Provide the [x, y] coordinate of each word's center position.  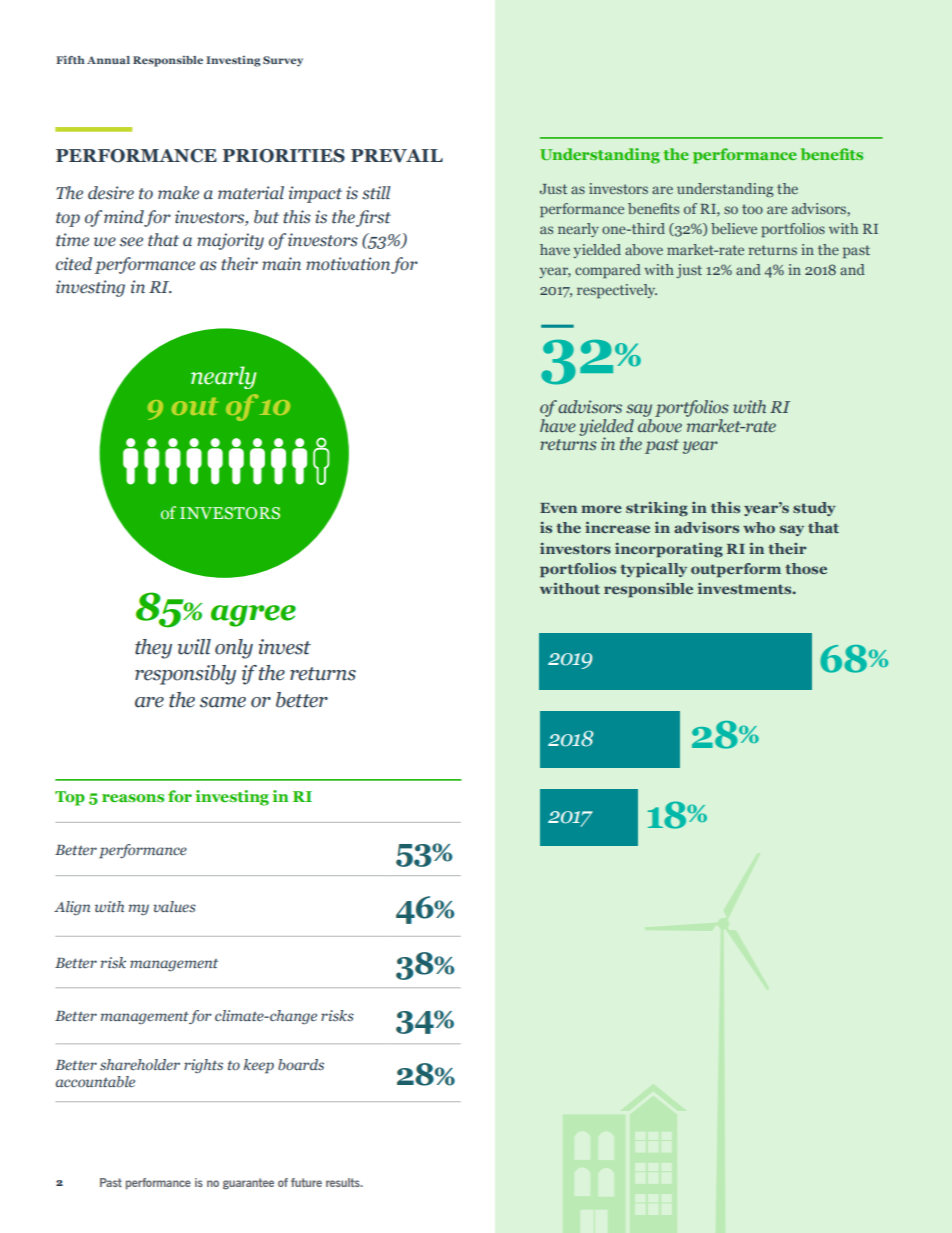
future [306, 1182]
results [344, 1182]
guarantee [248, 1184]
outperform [736, 570]
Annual [108, 60]
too [752, 209]
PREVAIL [397, 156]
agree [253, 616]
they [153, 649]
